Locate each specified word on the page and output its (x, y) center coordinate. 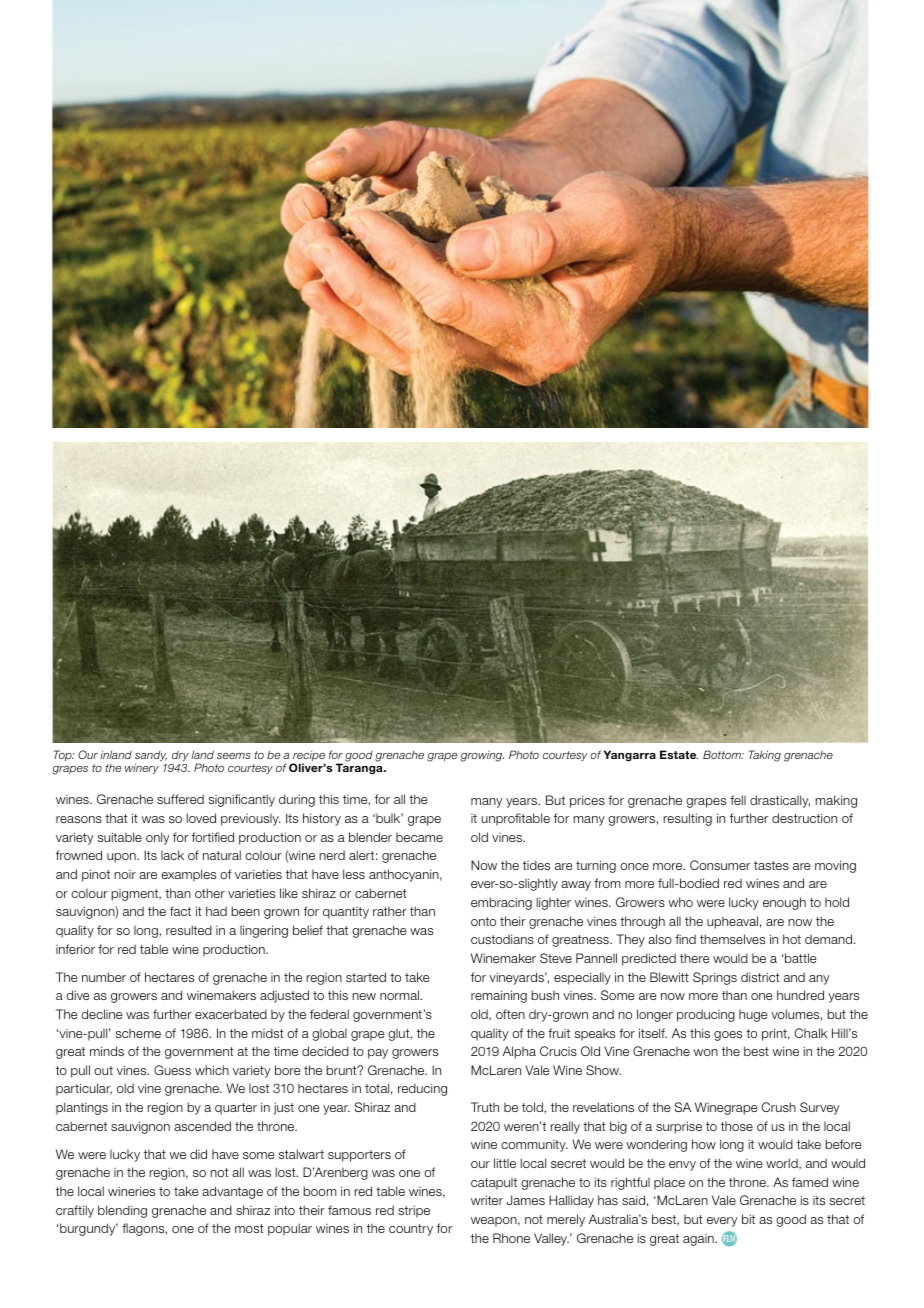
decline (101, 1014)
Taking (765, 756)
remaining (499, 996)
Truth (485, 1107)
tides (536, 865)
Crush (778, 1107)
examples (188, 875)
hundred (800, 995)
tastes (771, 865)
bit (748, 1219)
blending (122, 1211)
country (411, 1230)
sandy (151, 757)
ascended (202, 1126)
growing (482, 756)
